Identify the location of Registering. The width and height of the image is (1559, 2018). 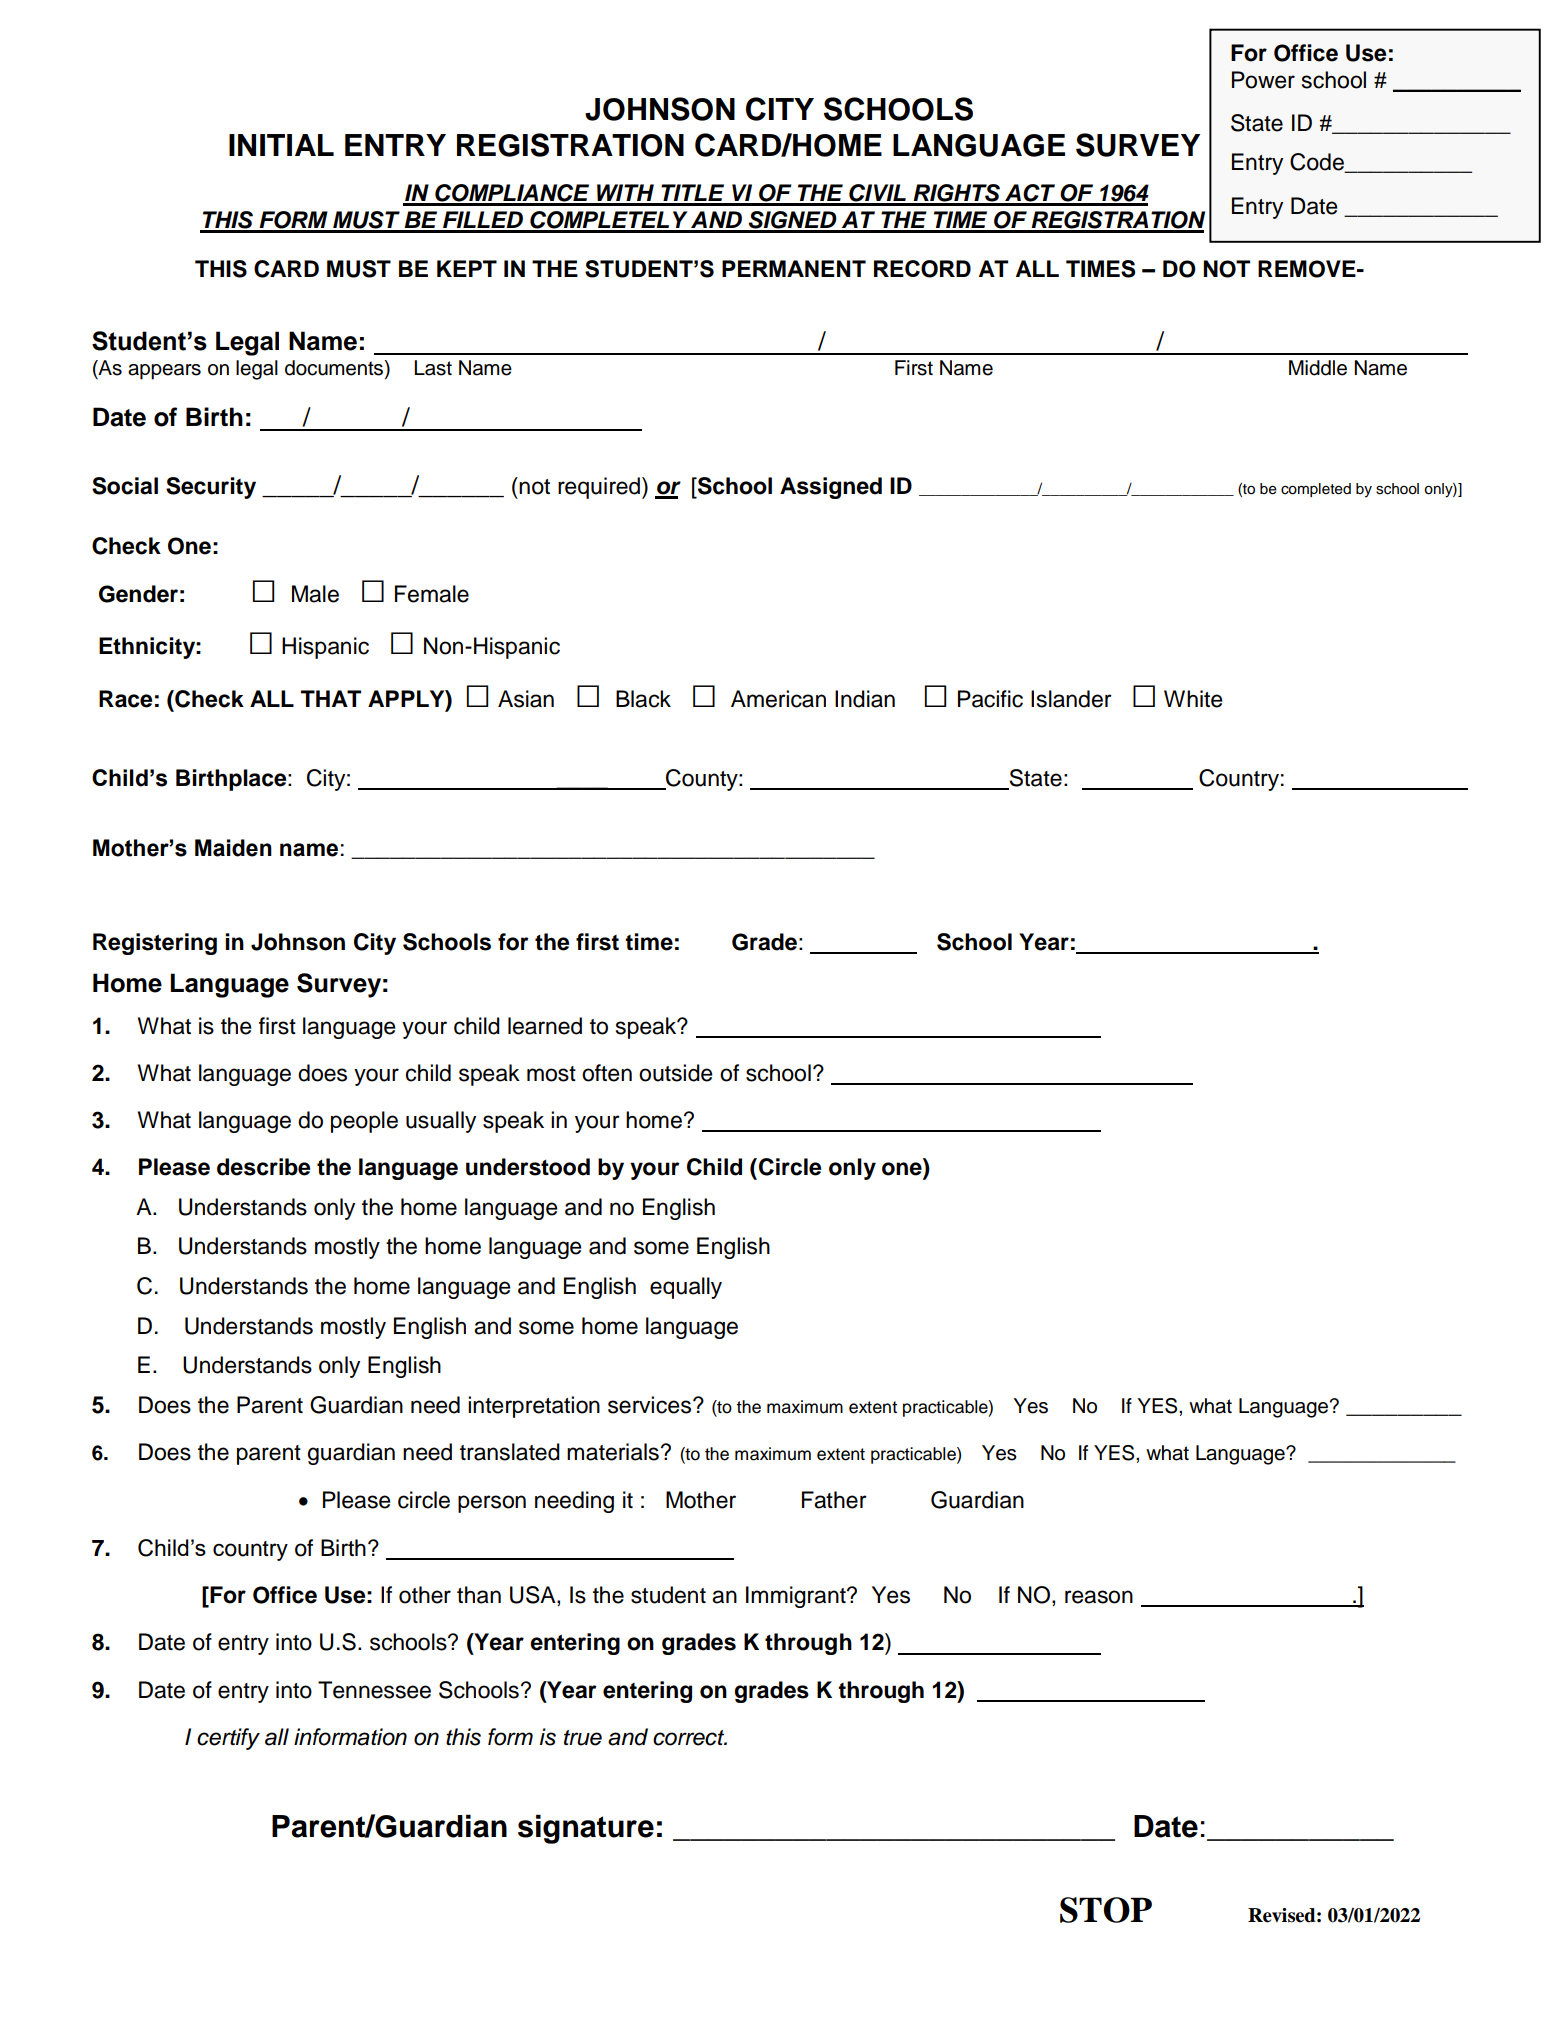
(155, 944).
